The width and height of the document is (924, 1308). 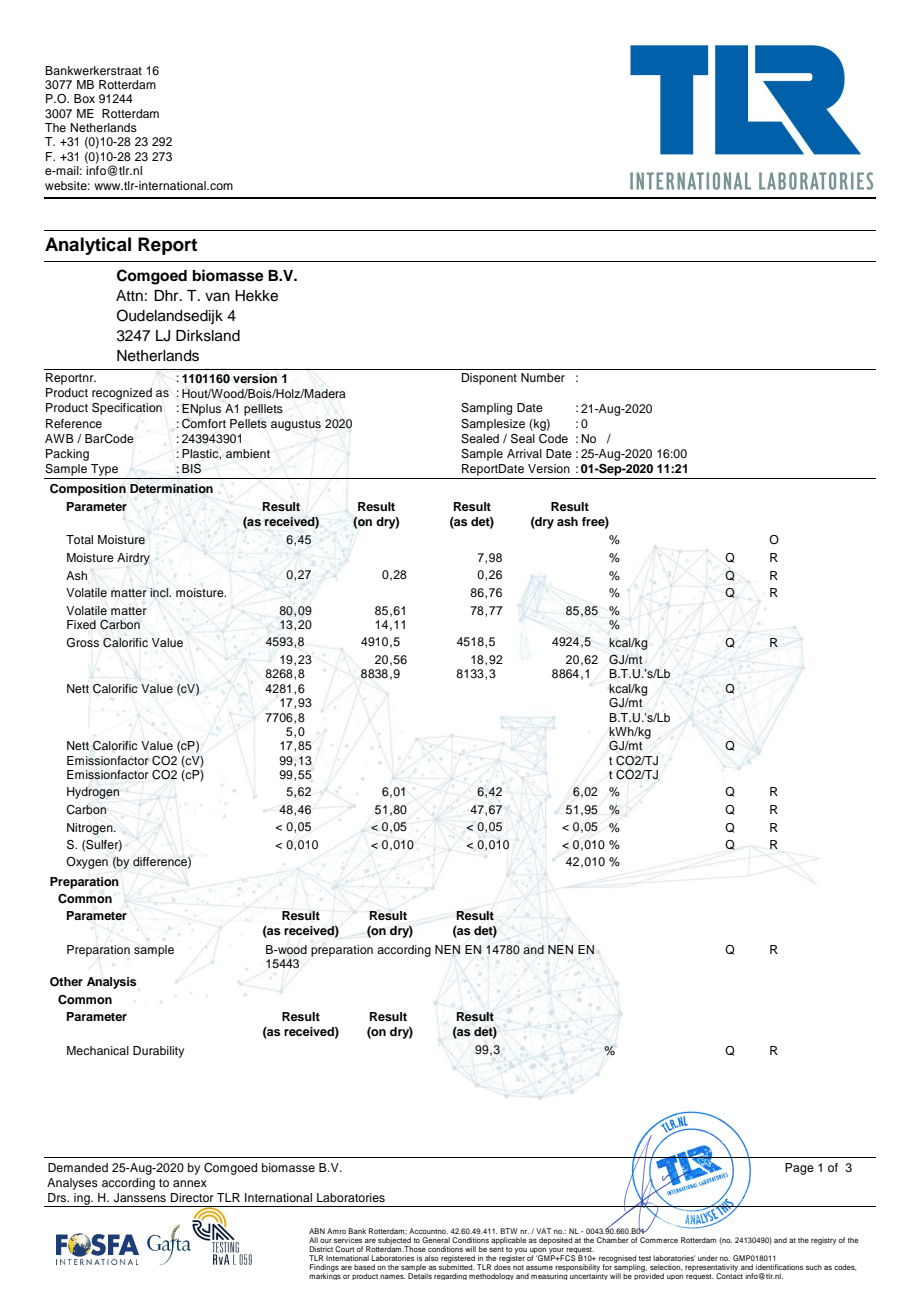 I want to click on General, so click(x=436, y=1240).
